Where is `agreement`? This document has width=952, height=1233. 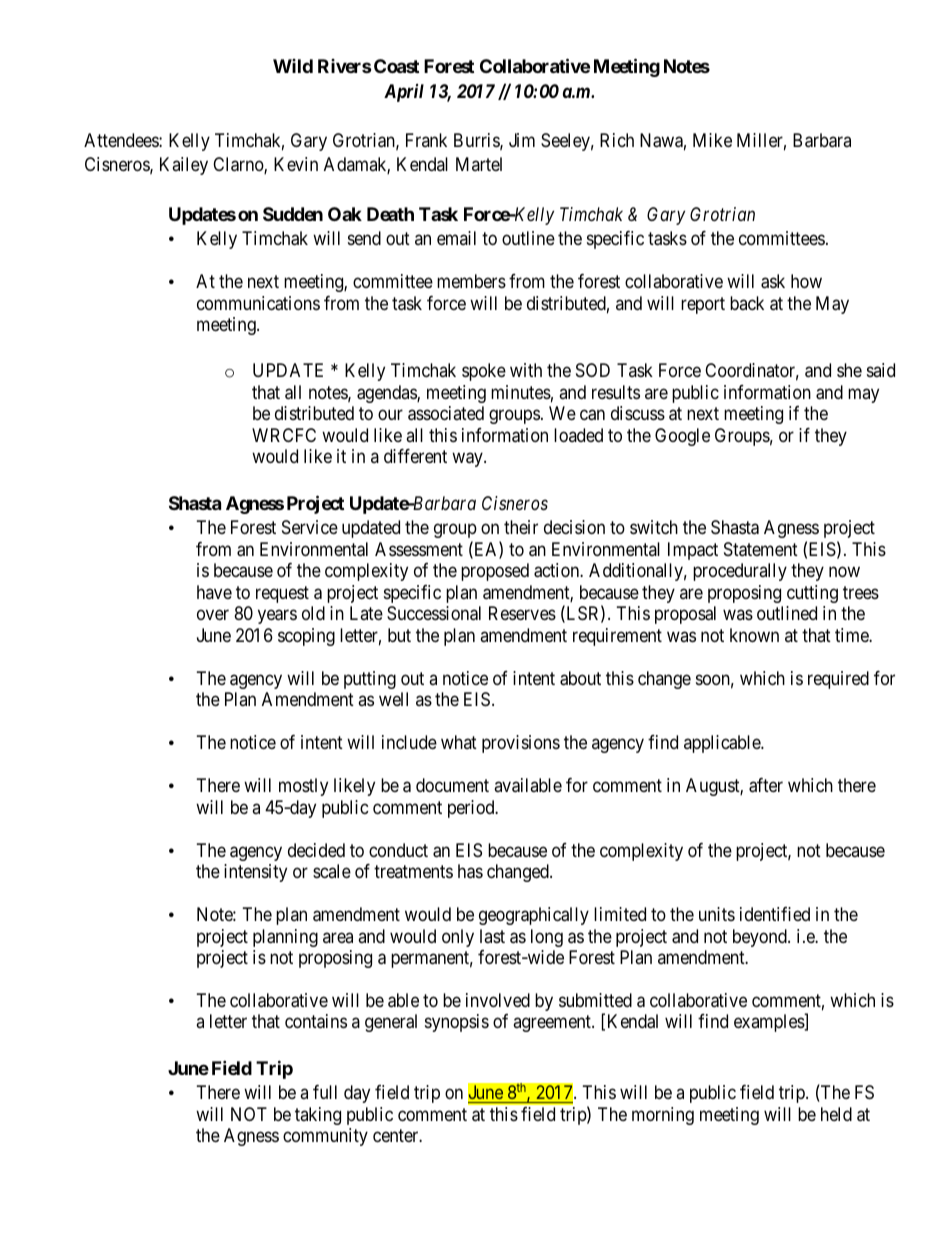 agreement is located at coordinates (553, 1024).
